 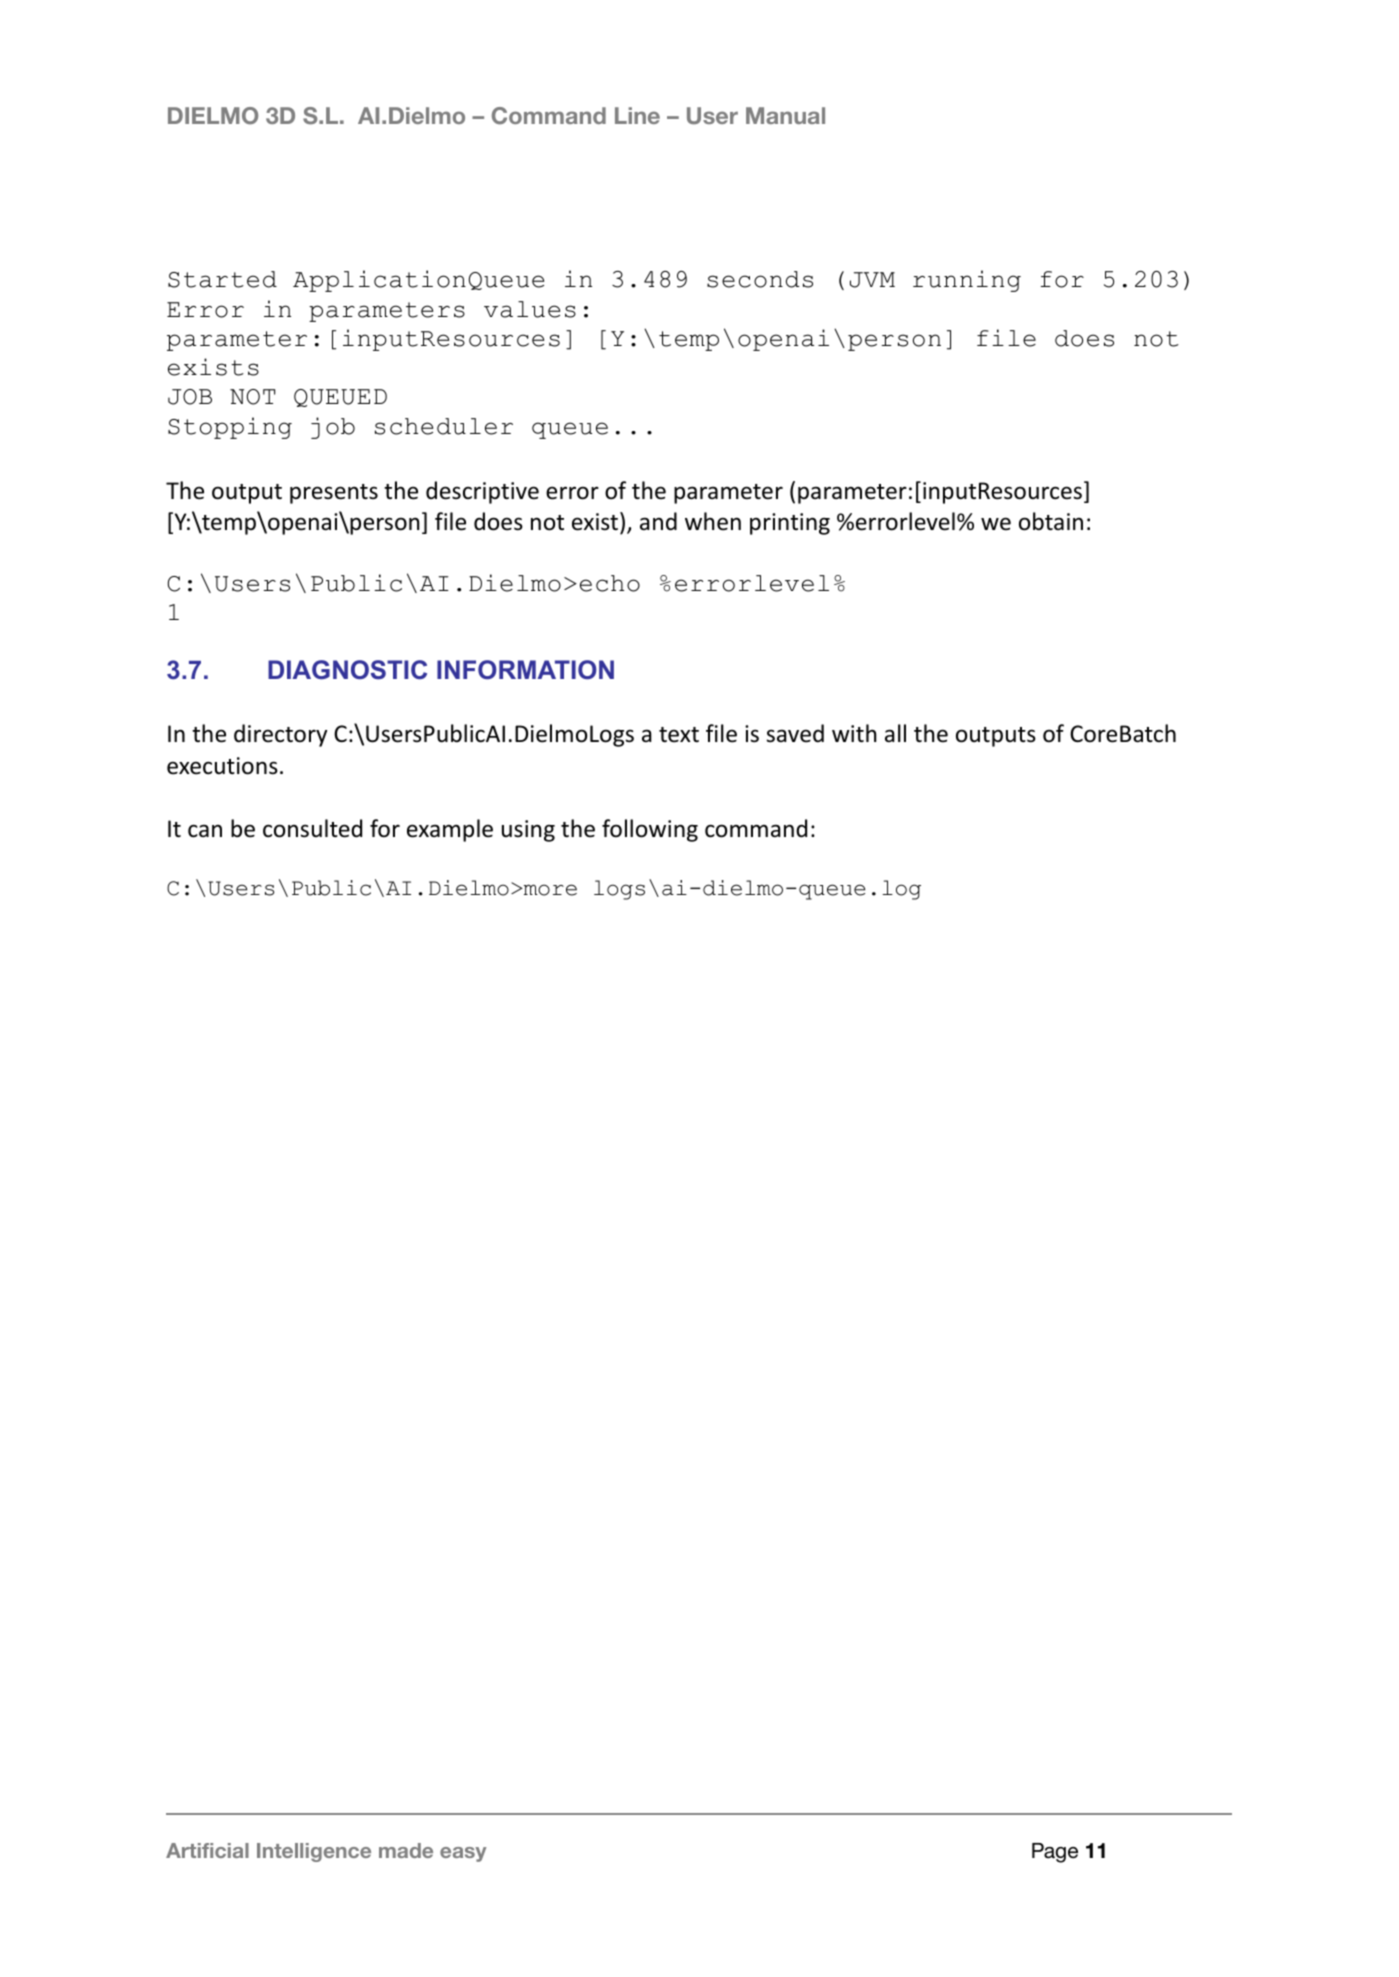 What do you see at coordinates (650, 830) in the image?
I see `following` at bounding box center [650, 830].
